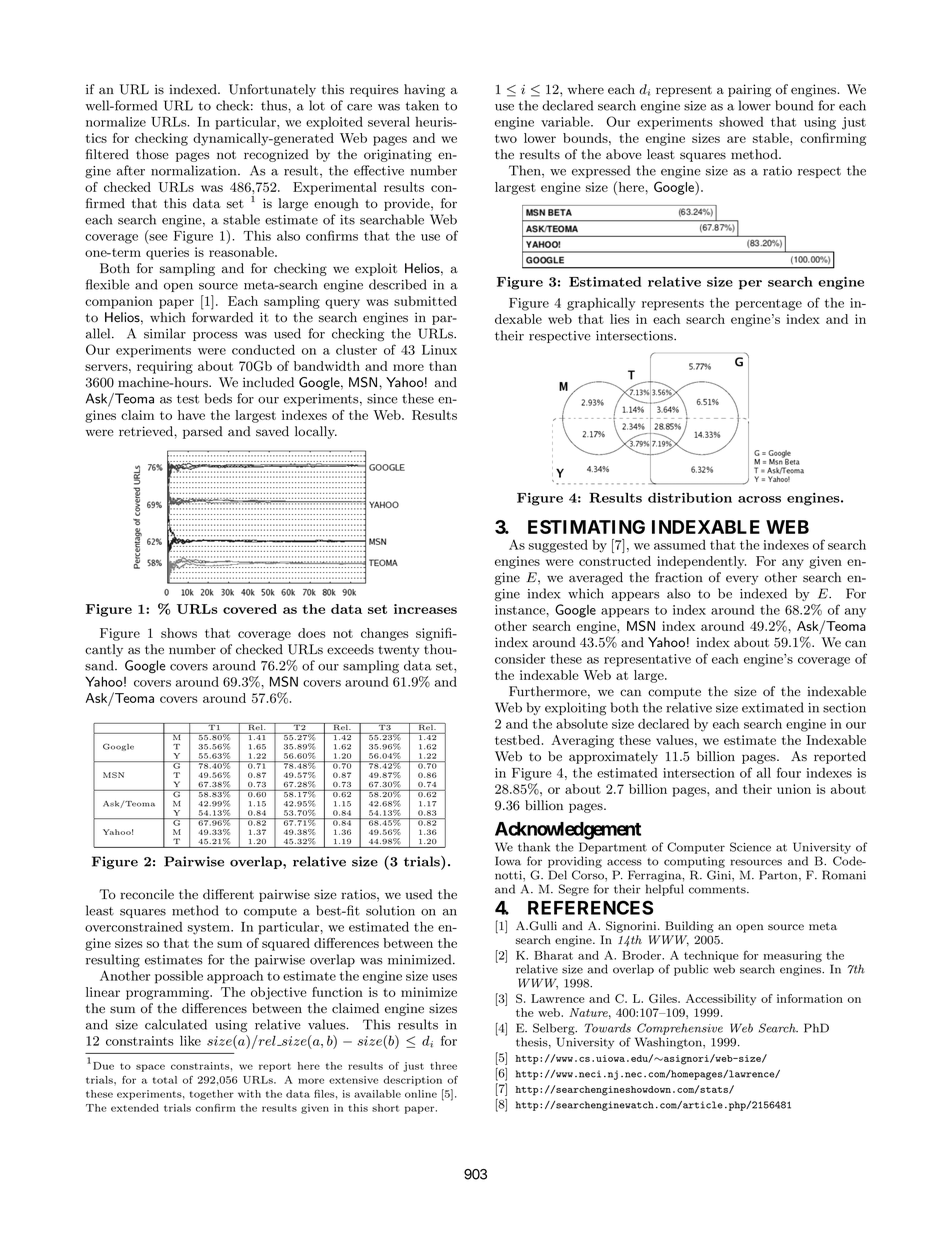 The width and height of the document is (952, 1233). I want to click on shows, so click(179, 633).
